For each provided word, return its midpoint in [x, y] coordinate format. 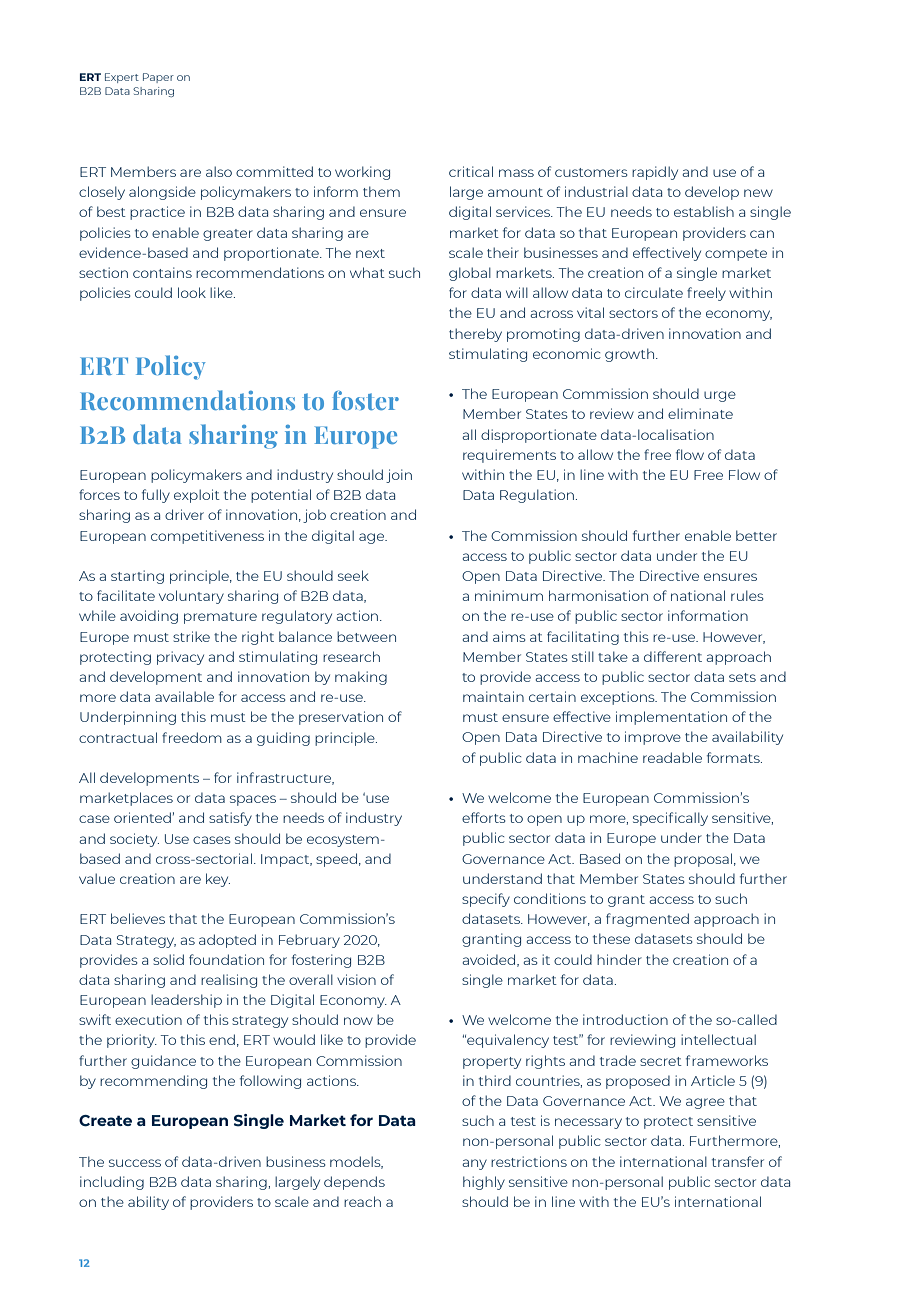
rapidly [655, 173]
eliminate [700, 413]
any [475, 1164]
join [399, 476]
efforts [484, 817]
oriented [142, 817]
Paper [158, 78]
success [135, 1163]
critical [471, 171]
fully [156, 496]
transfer [738, 1161]
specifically [670, 819]
